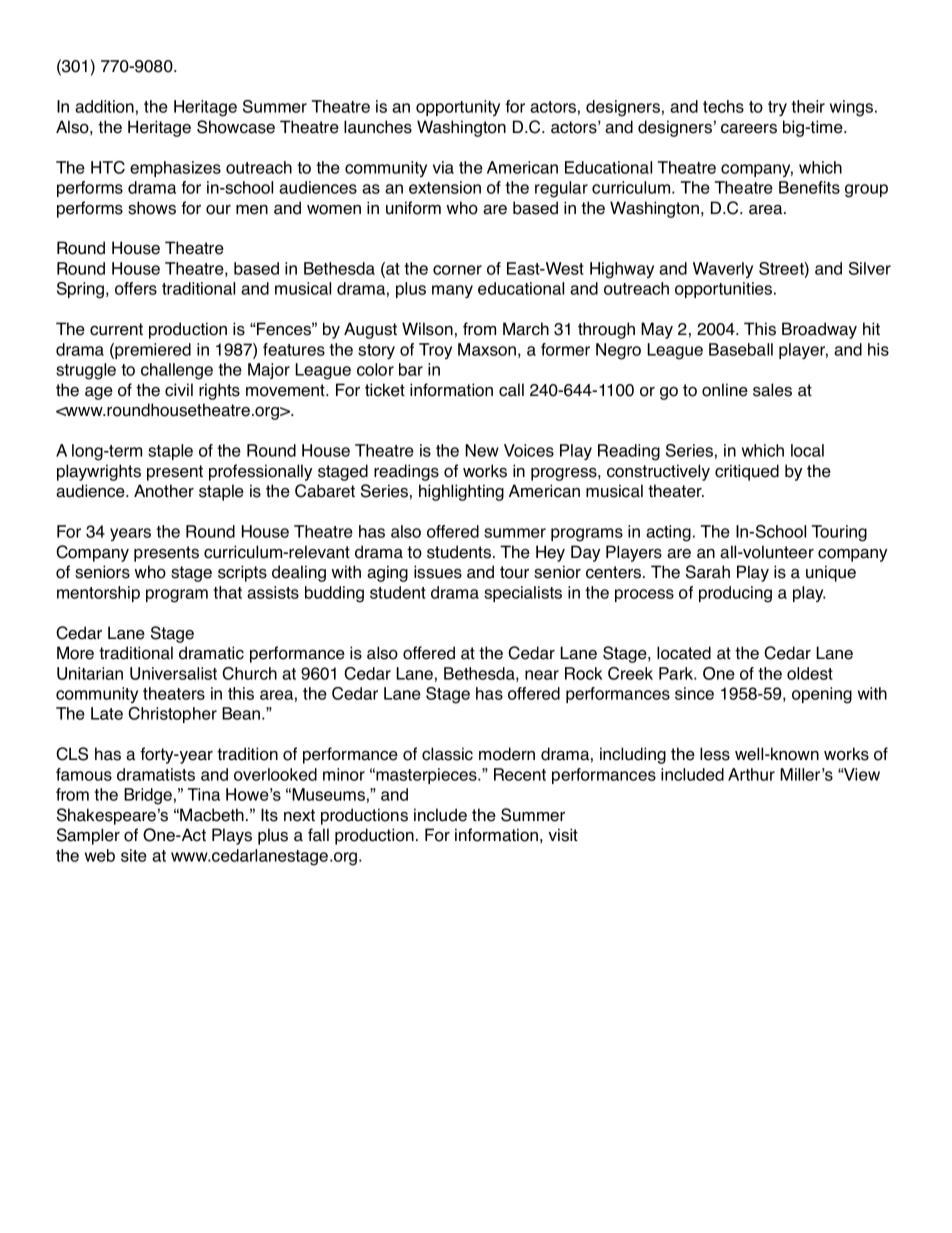 Image resolution: width=952 pixels, height=1233 pixels. What do you see at coordinates (751, 774) in the page?
I see `Arthur` at bounding box center [751, 774].
